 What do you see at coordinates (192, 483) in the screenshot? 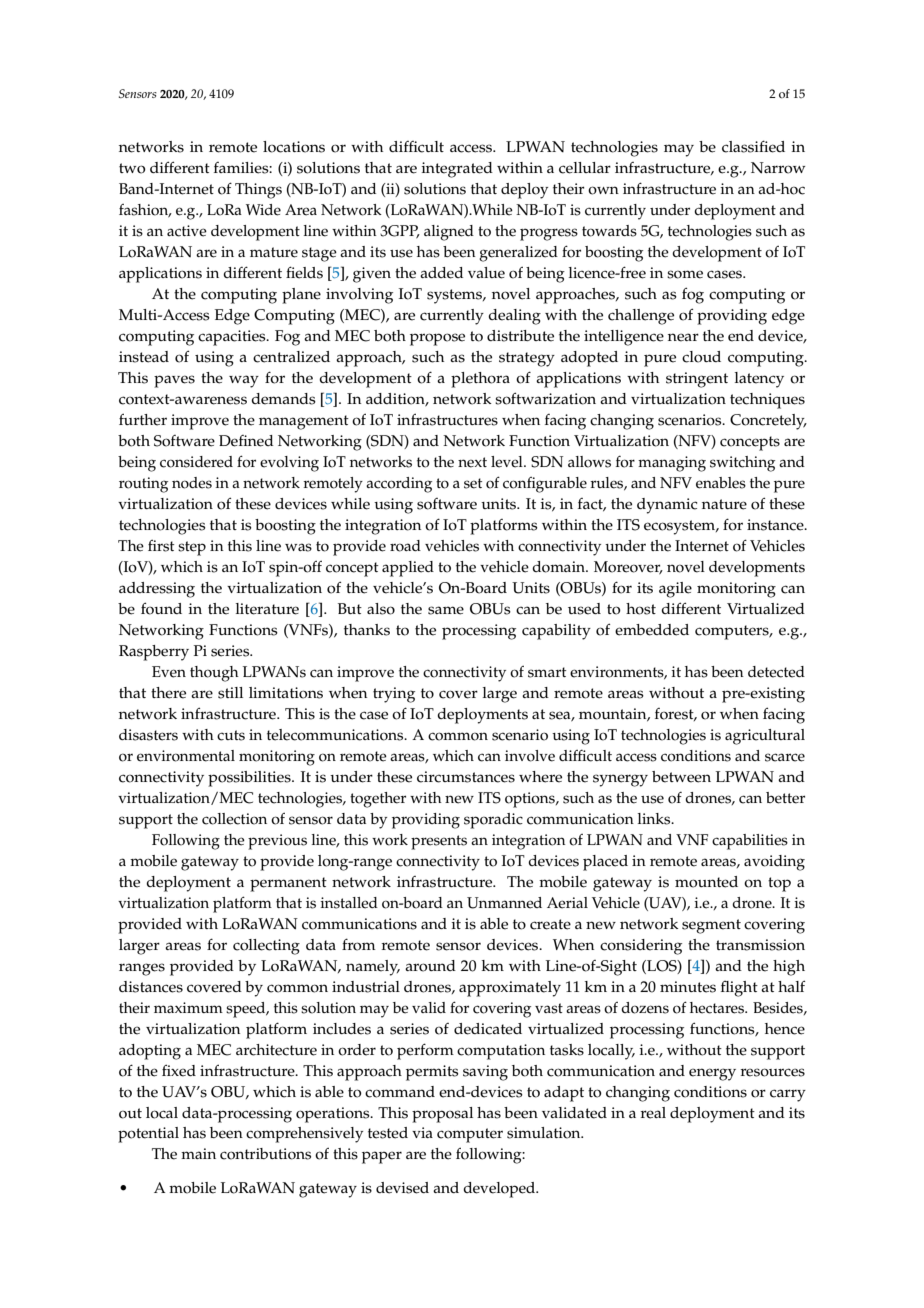
I see `nodes` at bounding box center [192, 483].
